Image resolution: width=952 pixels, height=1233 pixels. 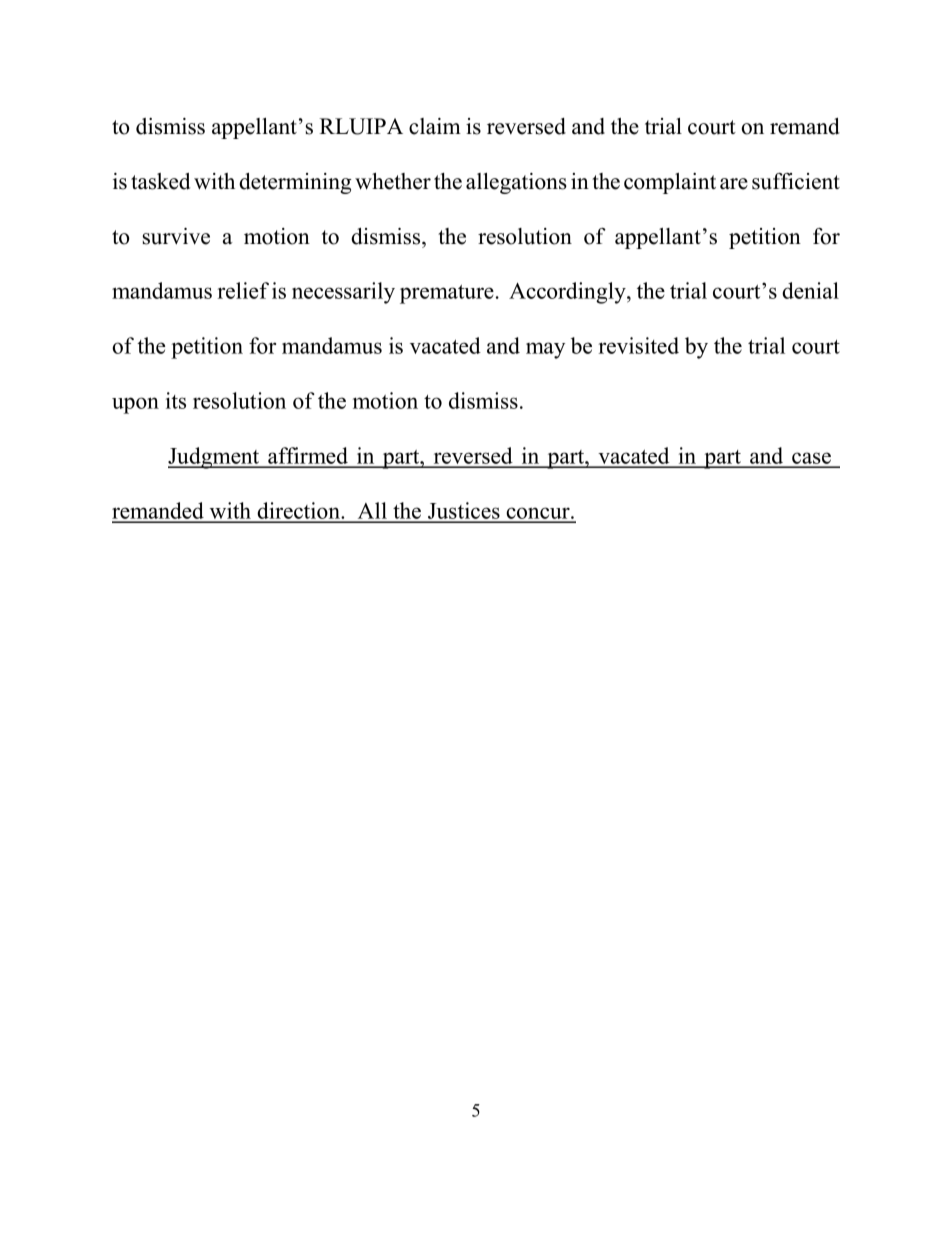 What do you see at coordinates (176, 400) in the document?
I see `its` at bounding box center [176, 400].
